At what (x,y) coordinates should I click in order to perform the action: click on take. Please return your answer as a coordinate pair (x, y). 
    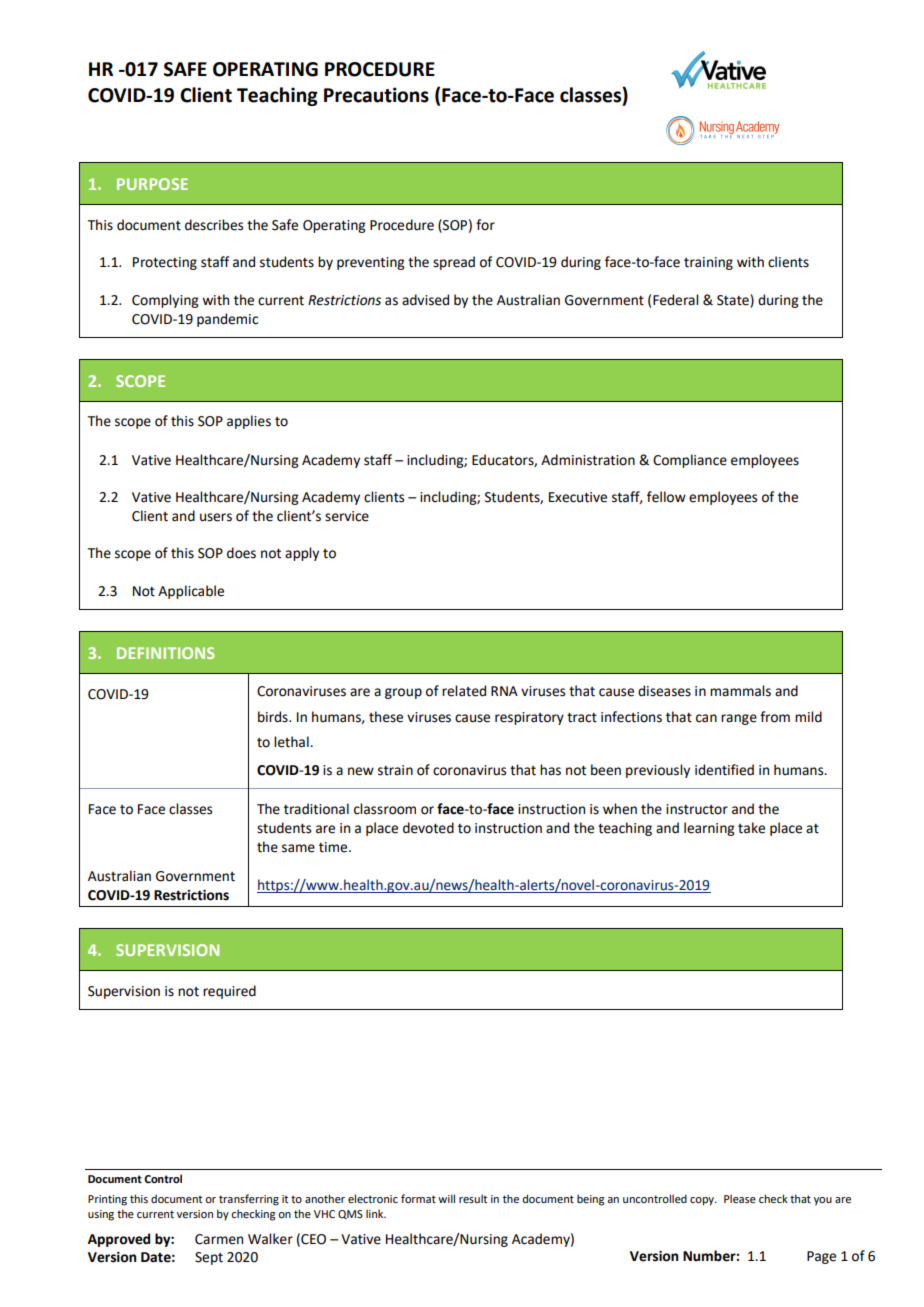
    Looking at the image, I should click on (751, 828).
